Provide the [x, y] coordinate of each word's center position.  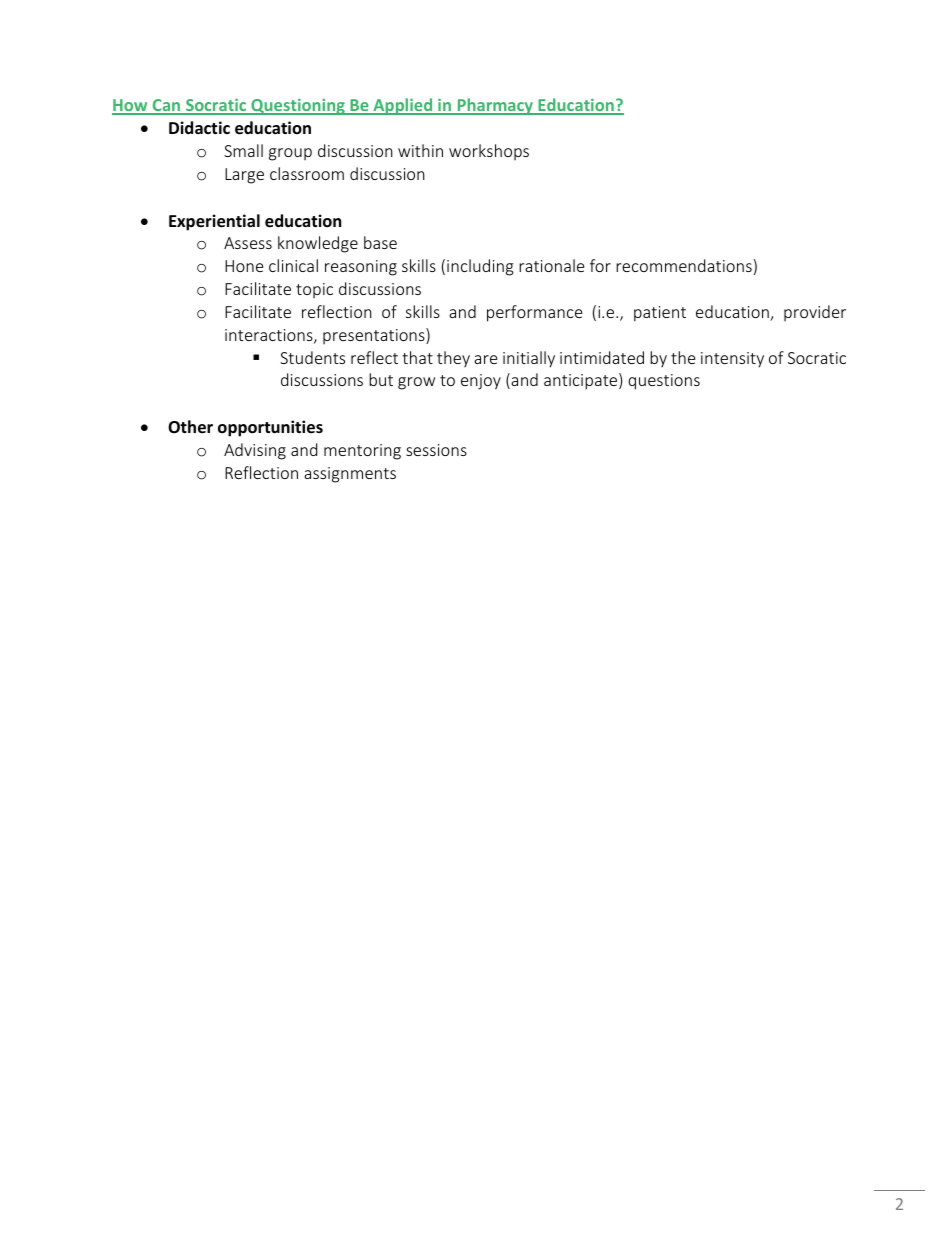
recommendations [684, 265]
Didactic [199, 127]
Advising [255, 451]
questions [664, 382]
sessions [436, 450]
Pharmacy [495, 106]
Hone [244, 266]
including [480, 267]
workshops [489, 152]
